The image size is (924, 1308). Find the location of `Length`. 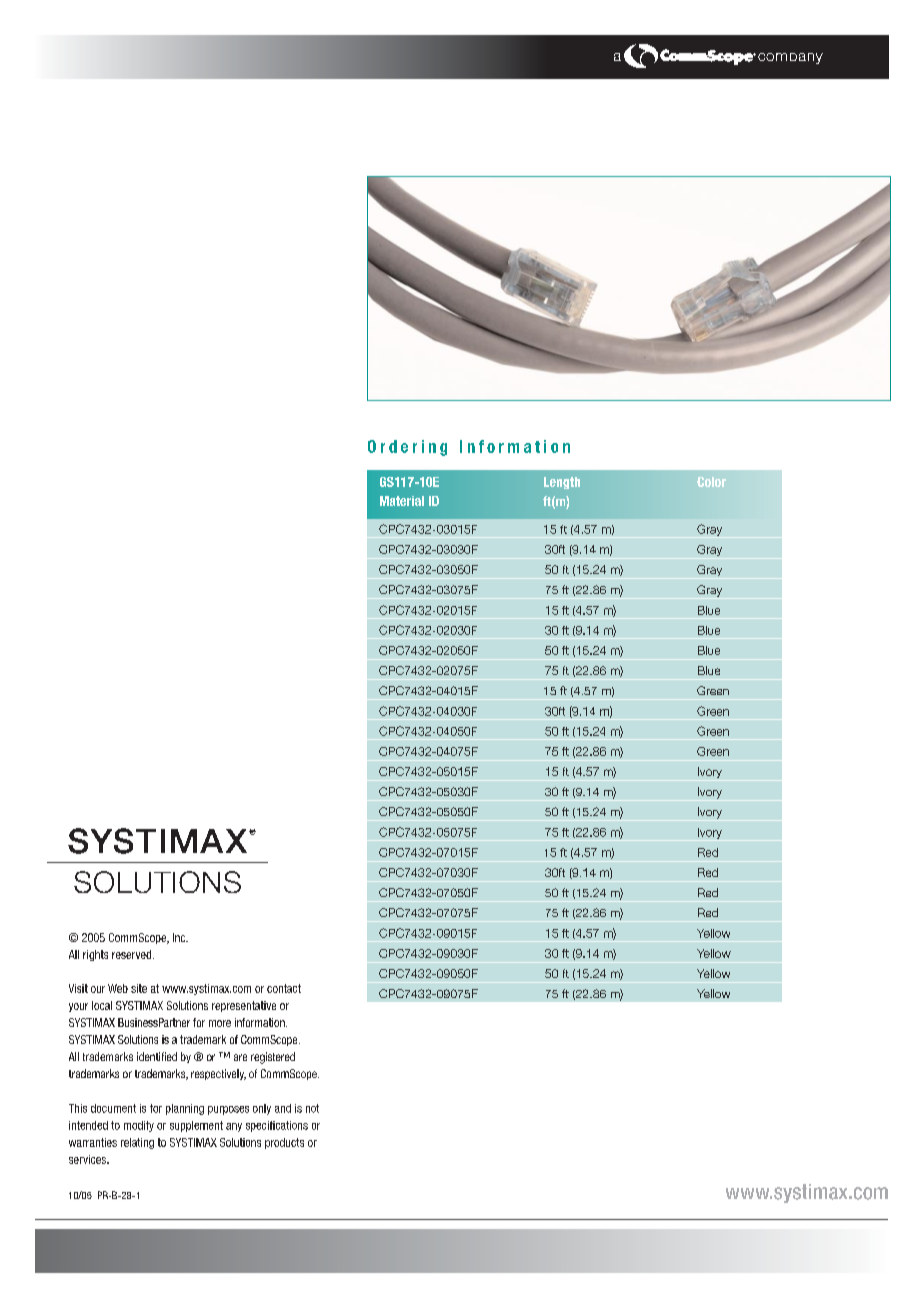

Length is located at coordinates (562, 483).
